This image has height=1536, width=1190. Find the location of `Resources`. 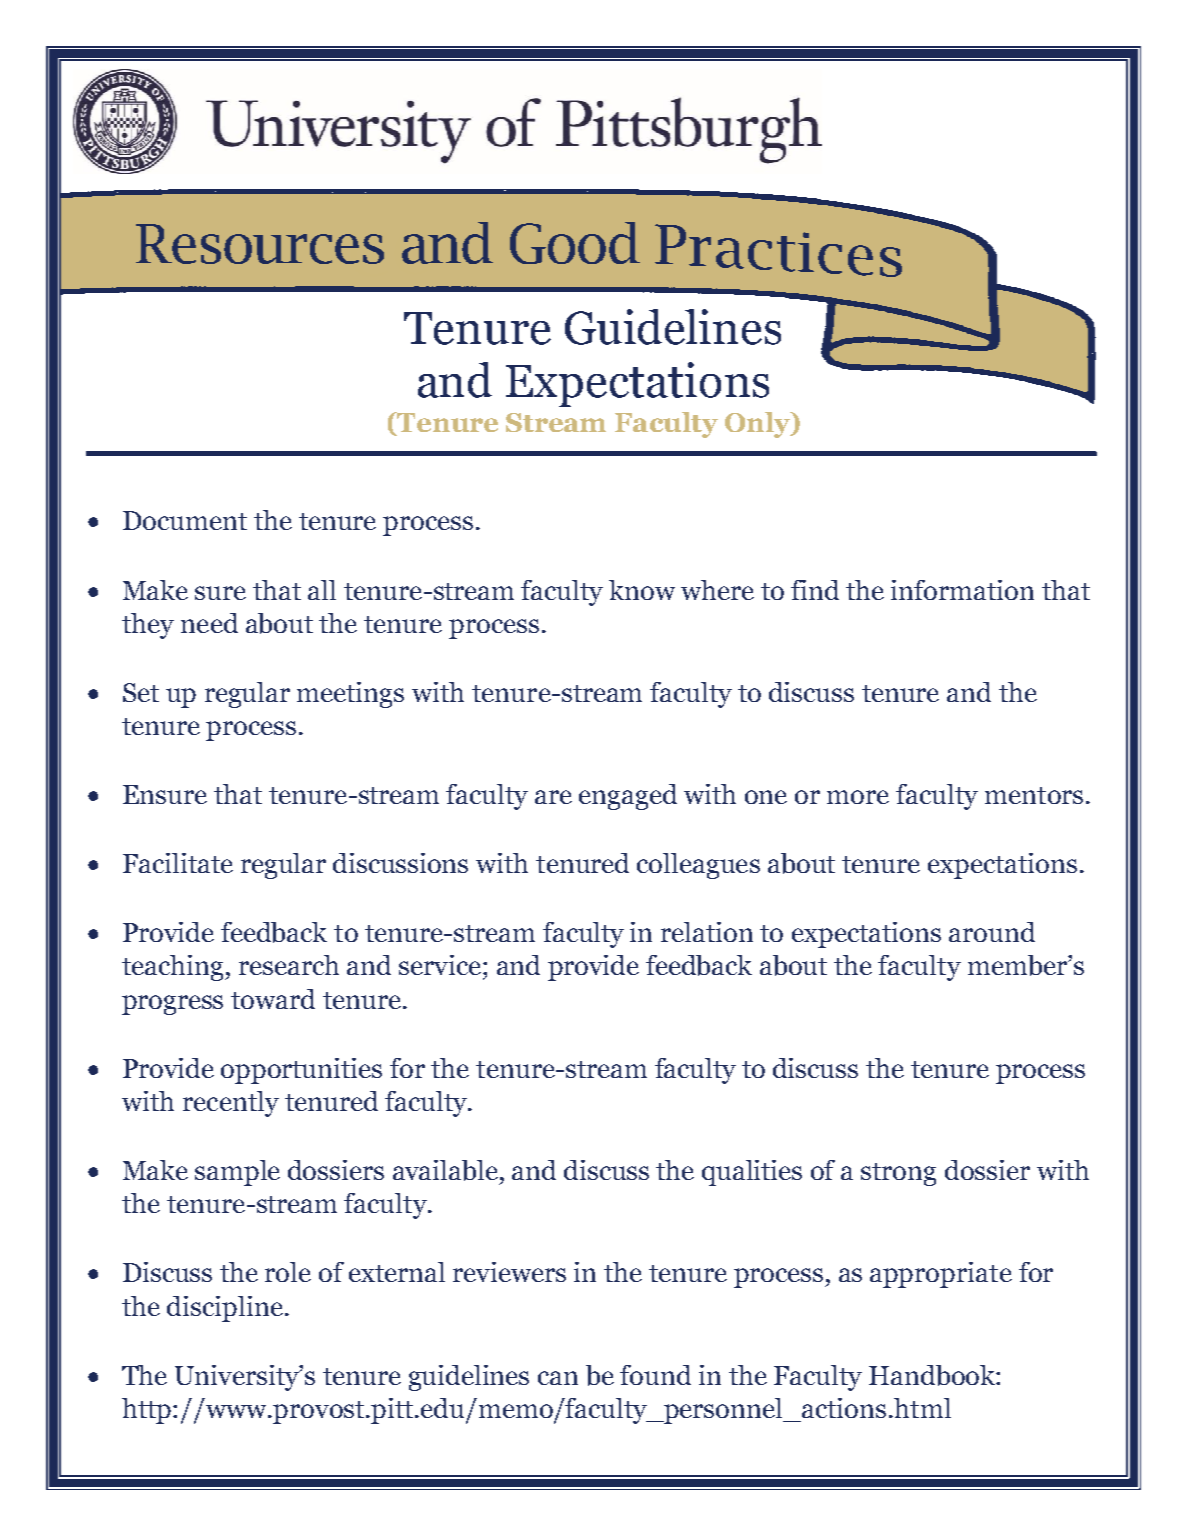

Resources is located at coordinates (260, 244).
